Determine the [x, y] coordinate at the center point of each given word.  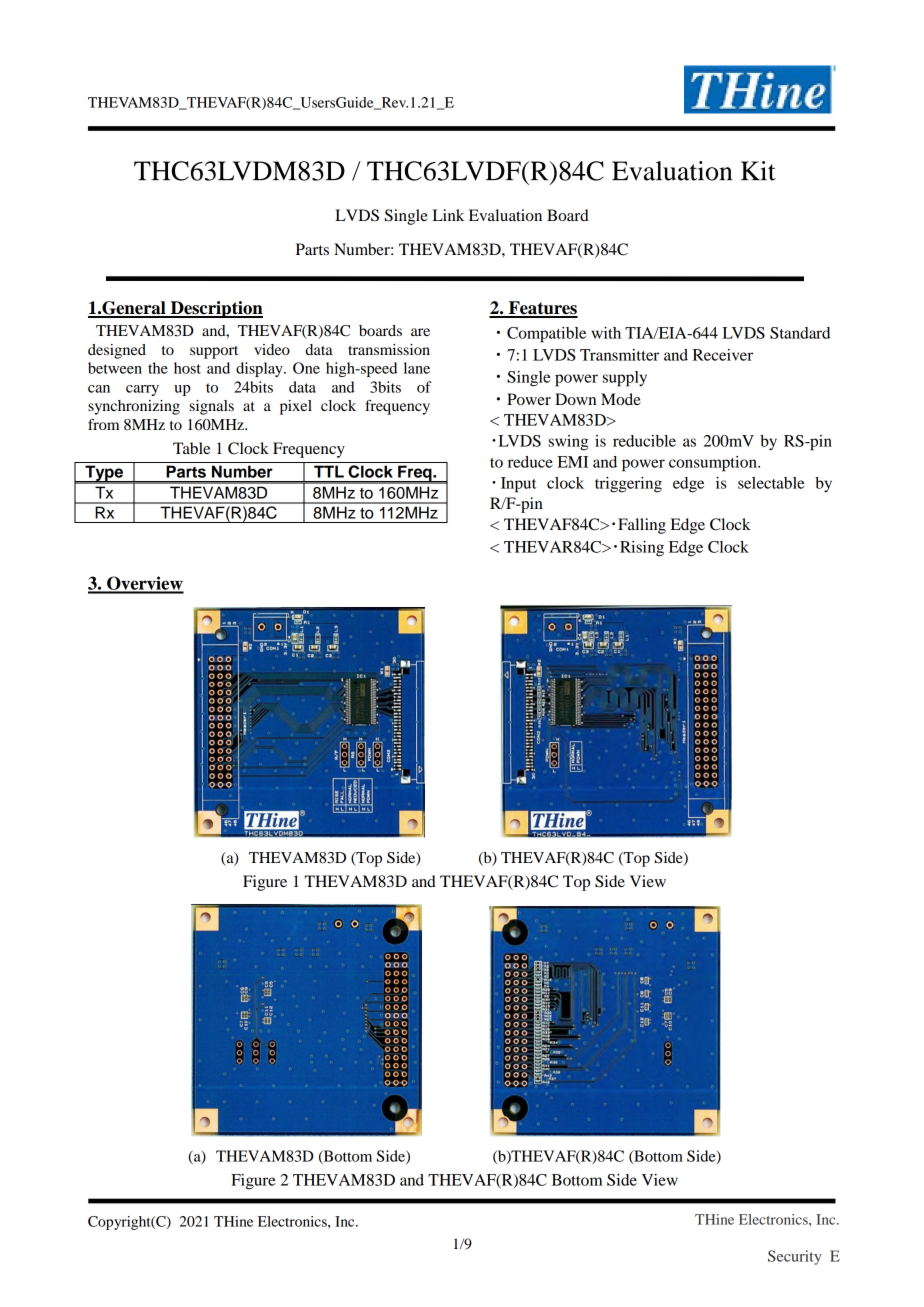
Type [104, 474]
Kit [758, 171]
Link [448, 215]
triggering [628, 485]
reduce [530, 462]
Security [795, 1257]
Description [215, 309]
